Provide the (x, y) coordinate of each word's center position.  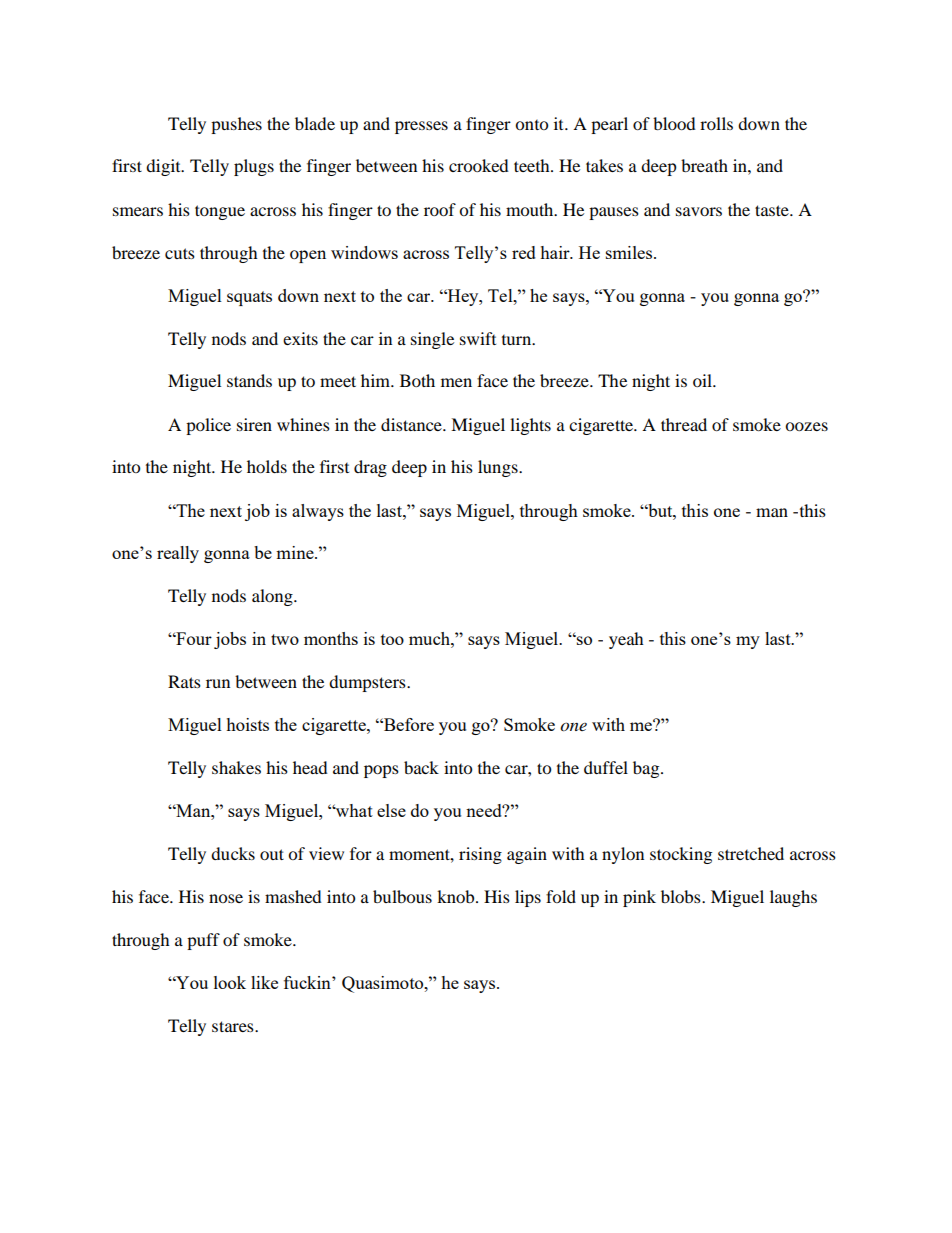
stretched (751, 853)
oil (704, 380)
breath (704, 165)
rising (480, 855)
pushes (236, 125)
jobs (230, 640)
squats (249, 298)
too (392, 639)
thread (684, 424)
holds (267, 466)
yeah (626, 640)
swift (478, 338)
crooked (479, 165)
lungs (499, 468)
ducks (233, 853)
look (230, 982)
